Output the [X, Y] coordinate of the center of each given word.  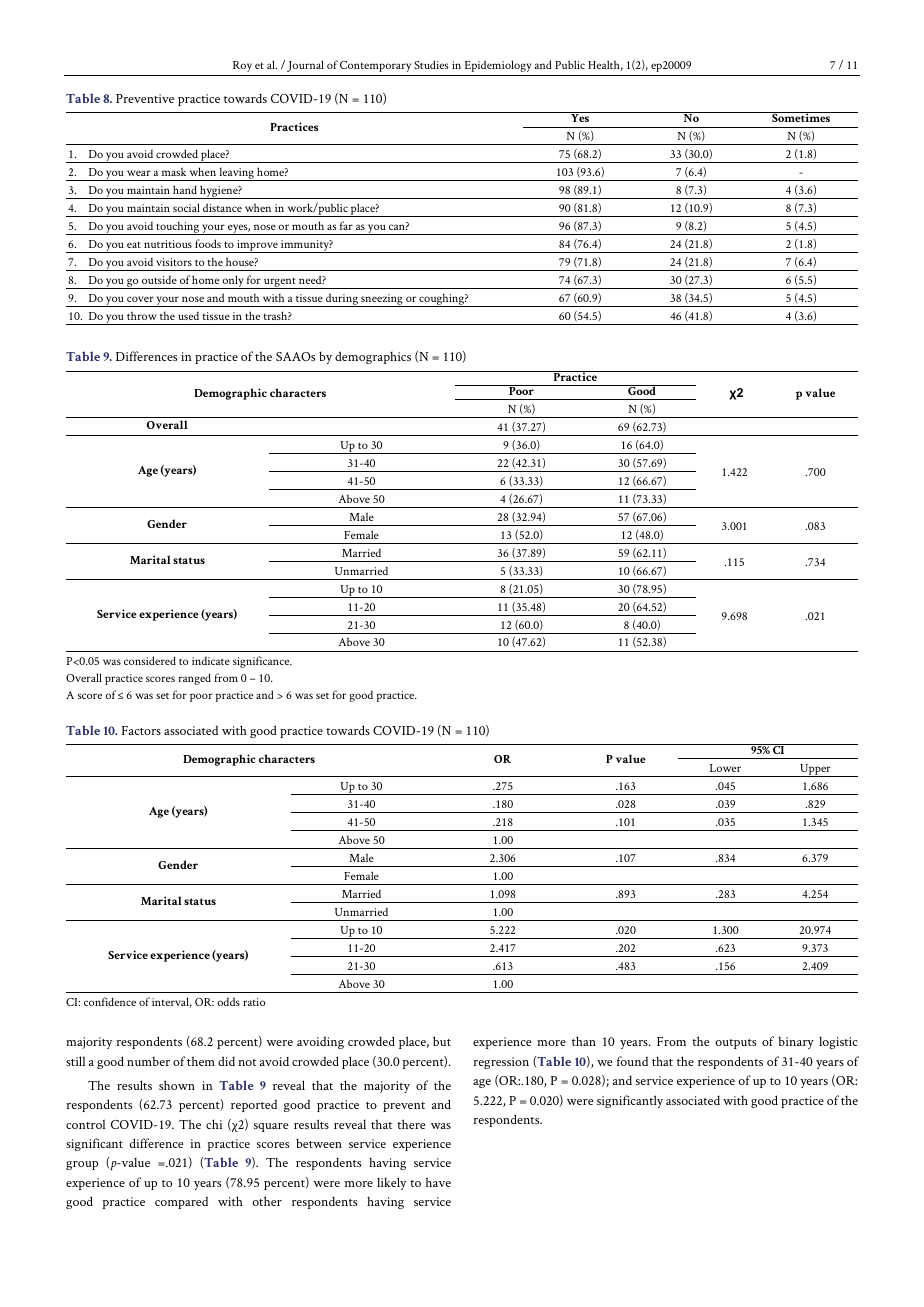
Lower [725, 768]
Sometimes [801, 117]
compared [181, 1202]
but [442, 1041]
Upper [815, 770]
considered [150, 660]
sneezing [382, 300]
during [342, 300]
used [188, 316]
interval [172, 1002]
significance [262, 662]
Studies [431, 64]
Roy [242, 66]
